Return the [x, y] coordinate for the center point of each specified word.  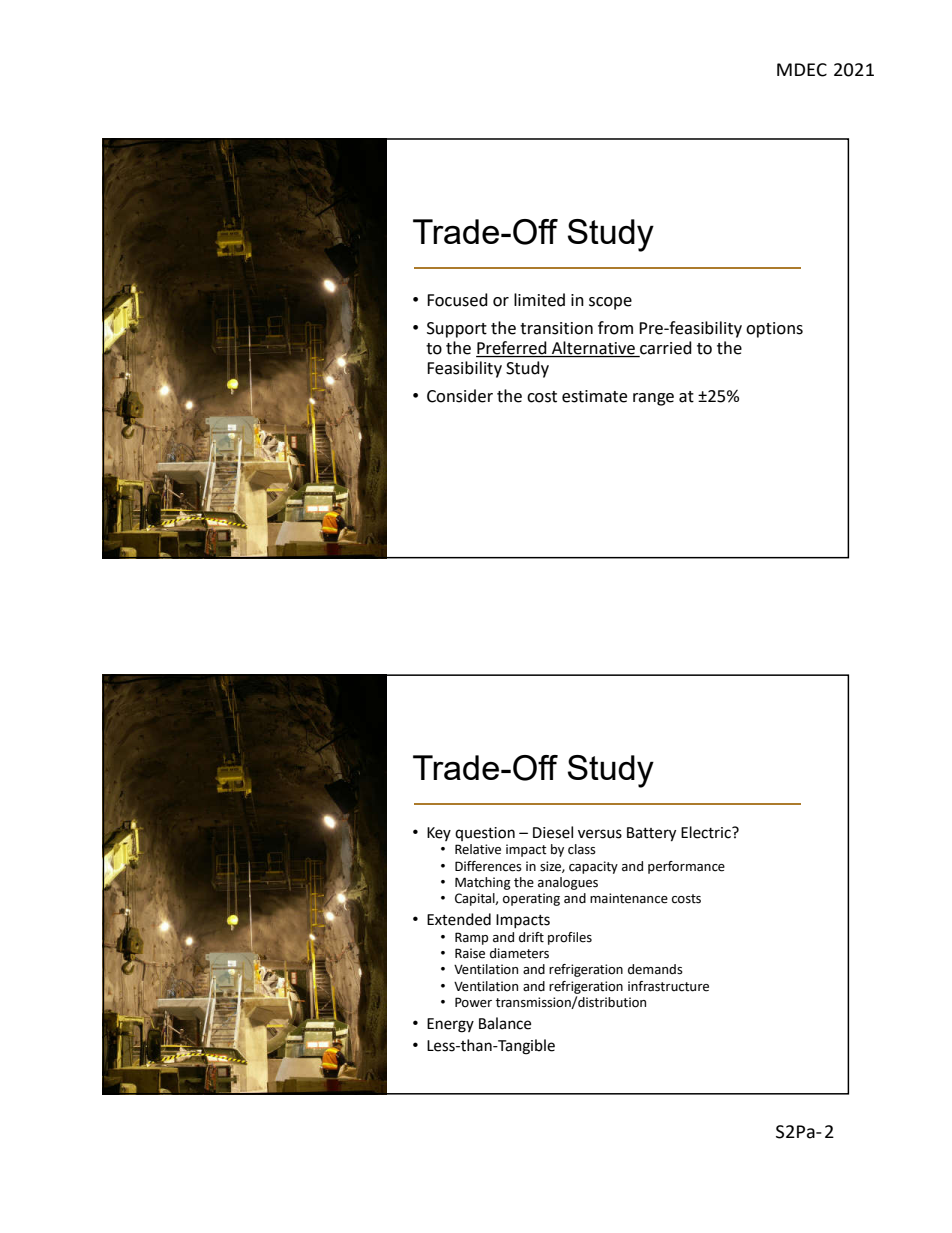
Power [473, 1002]
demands [655, 969]
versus [600, 834]
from [615, 328]
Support [457, 330]
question [485, 834]
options [774, 330]
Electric [707, 832]
